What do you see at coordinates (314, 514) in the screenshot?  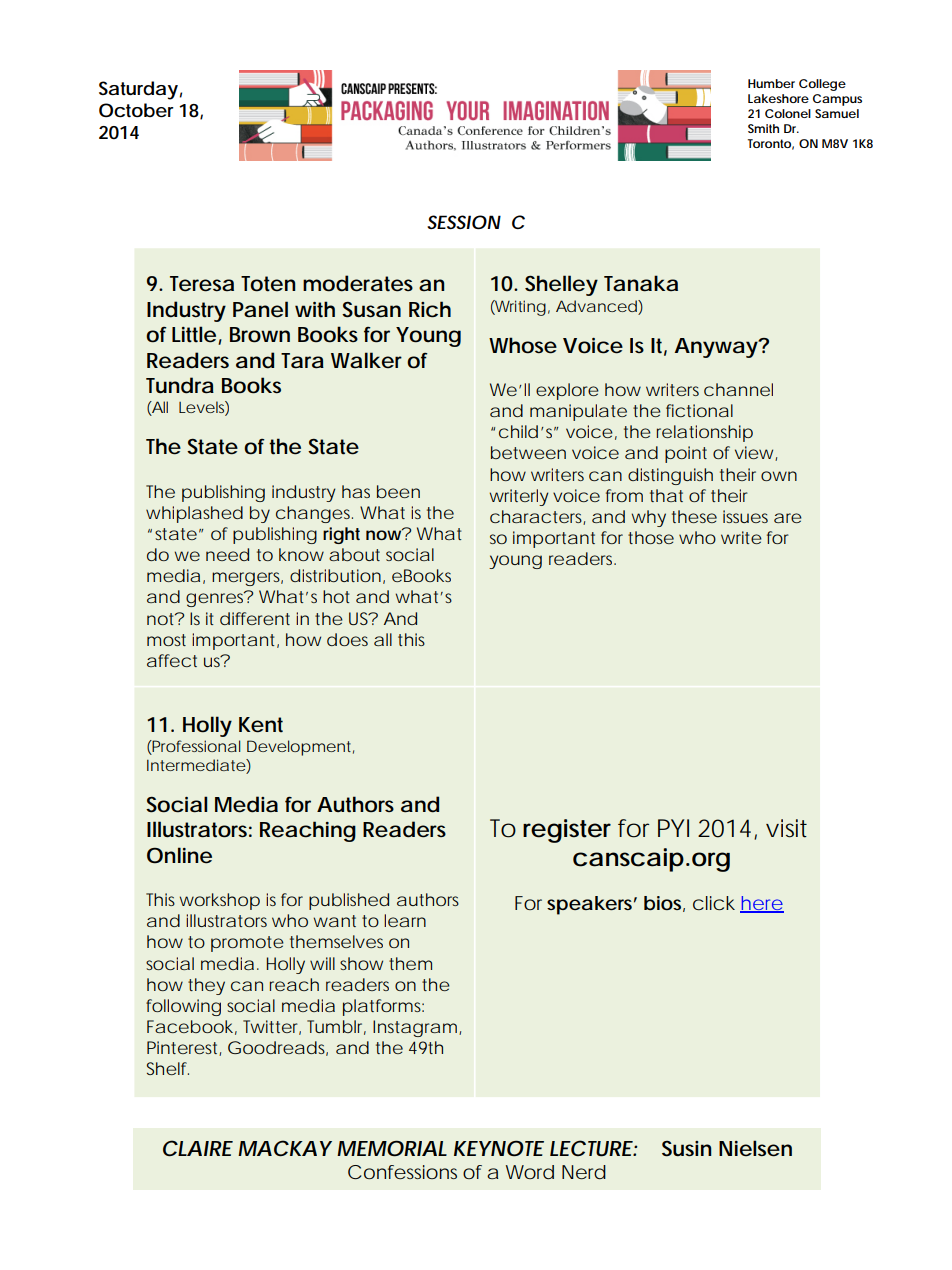 I see `changes` at bounding box center [314, 514].
